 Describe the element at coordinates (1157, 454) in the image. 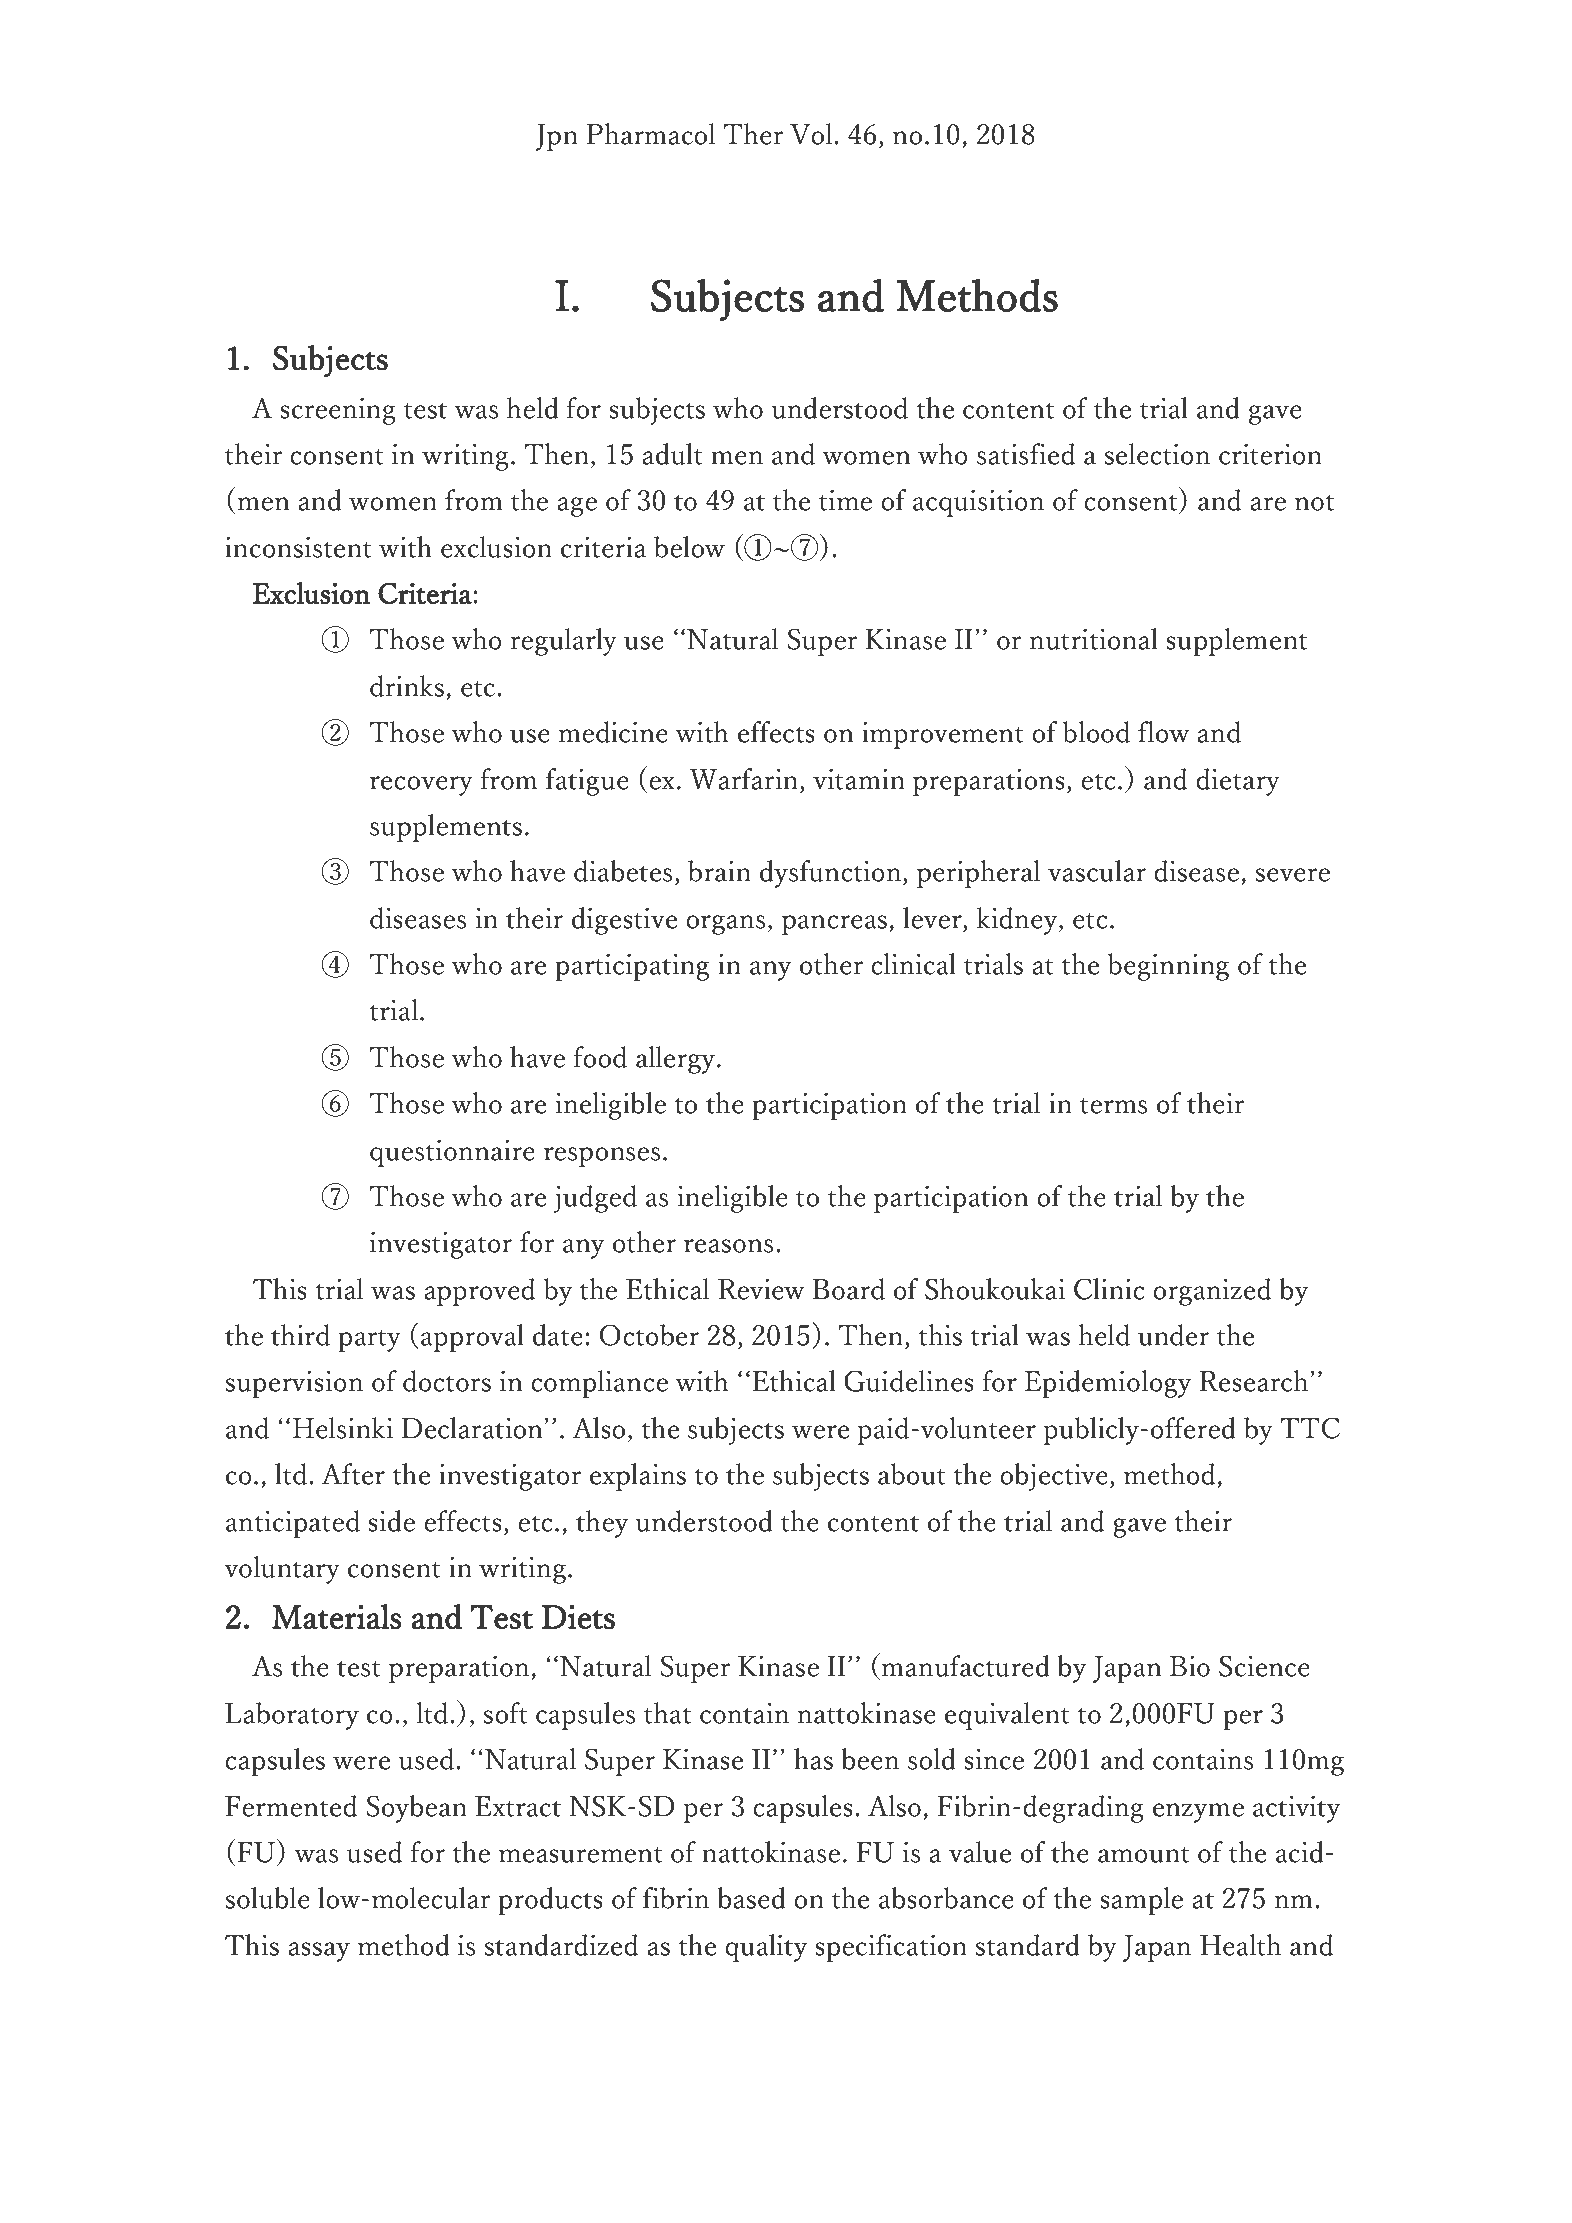

I see `selection` at that location.
